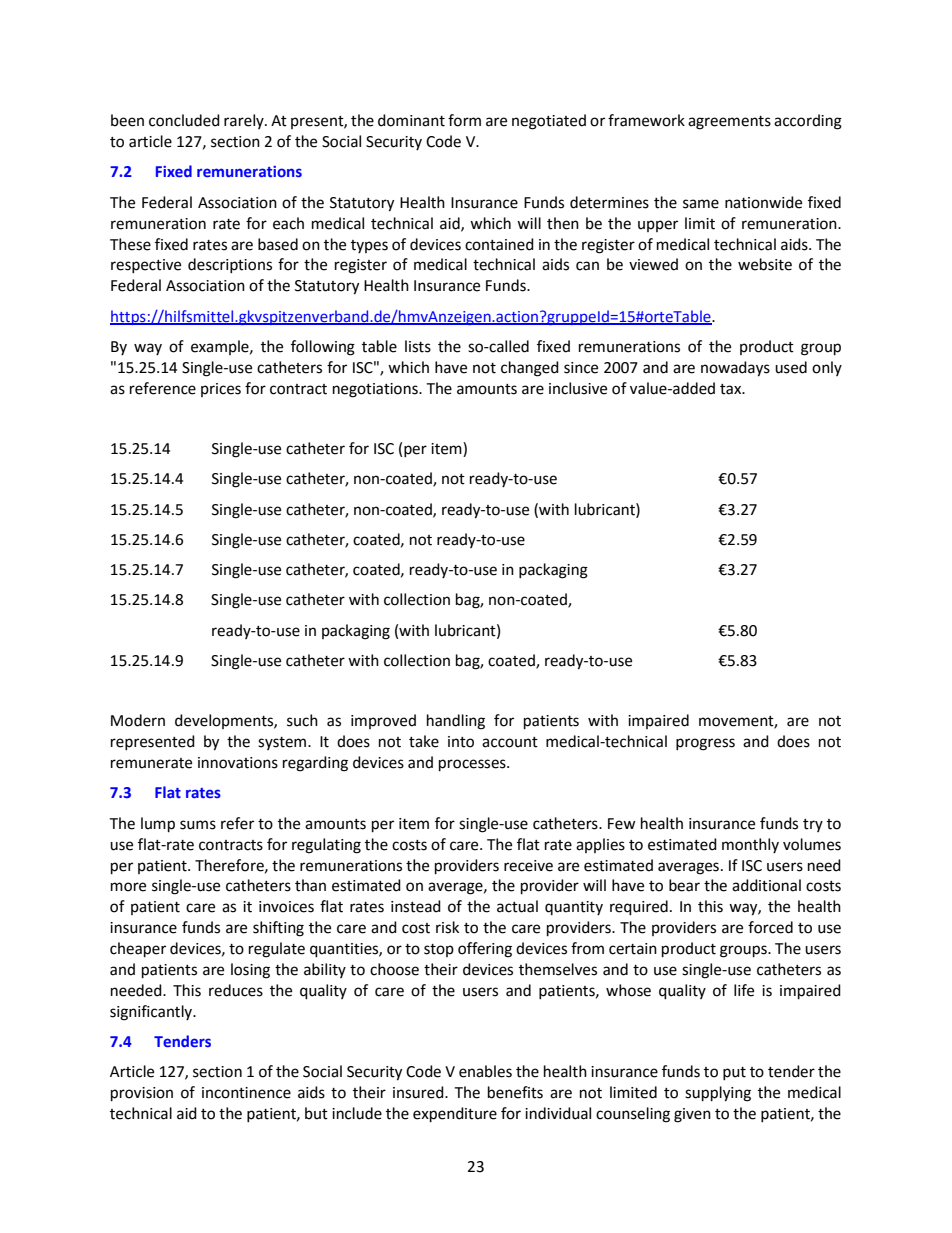 The height and width of the image is (1233, 952). I want to click on progress, so click(705, 744).
